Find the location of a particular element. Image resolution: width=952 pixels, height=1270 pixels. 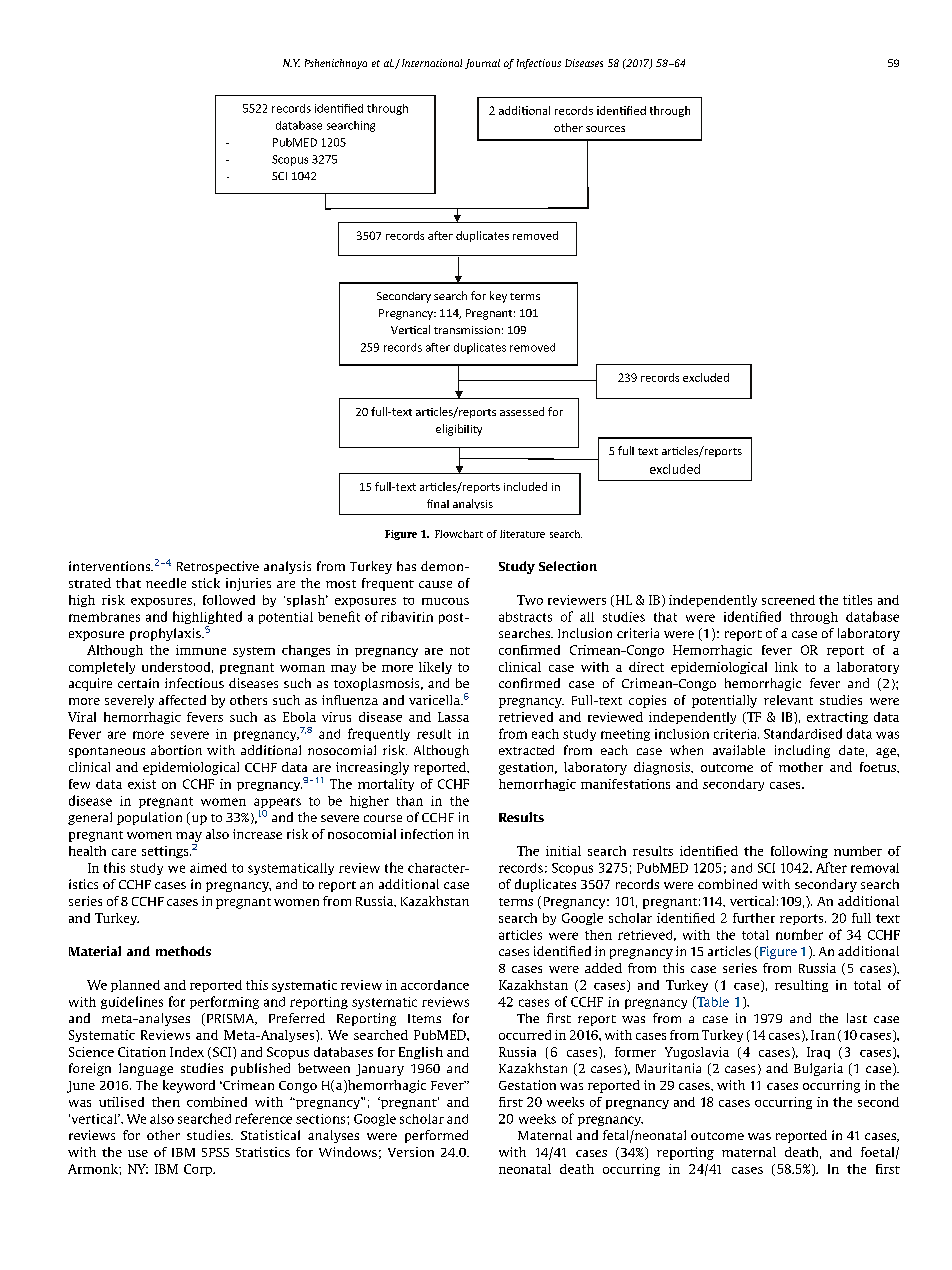

Retrospective is located at coordinates (218, 567).
